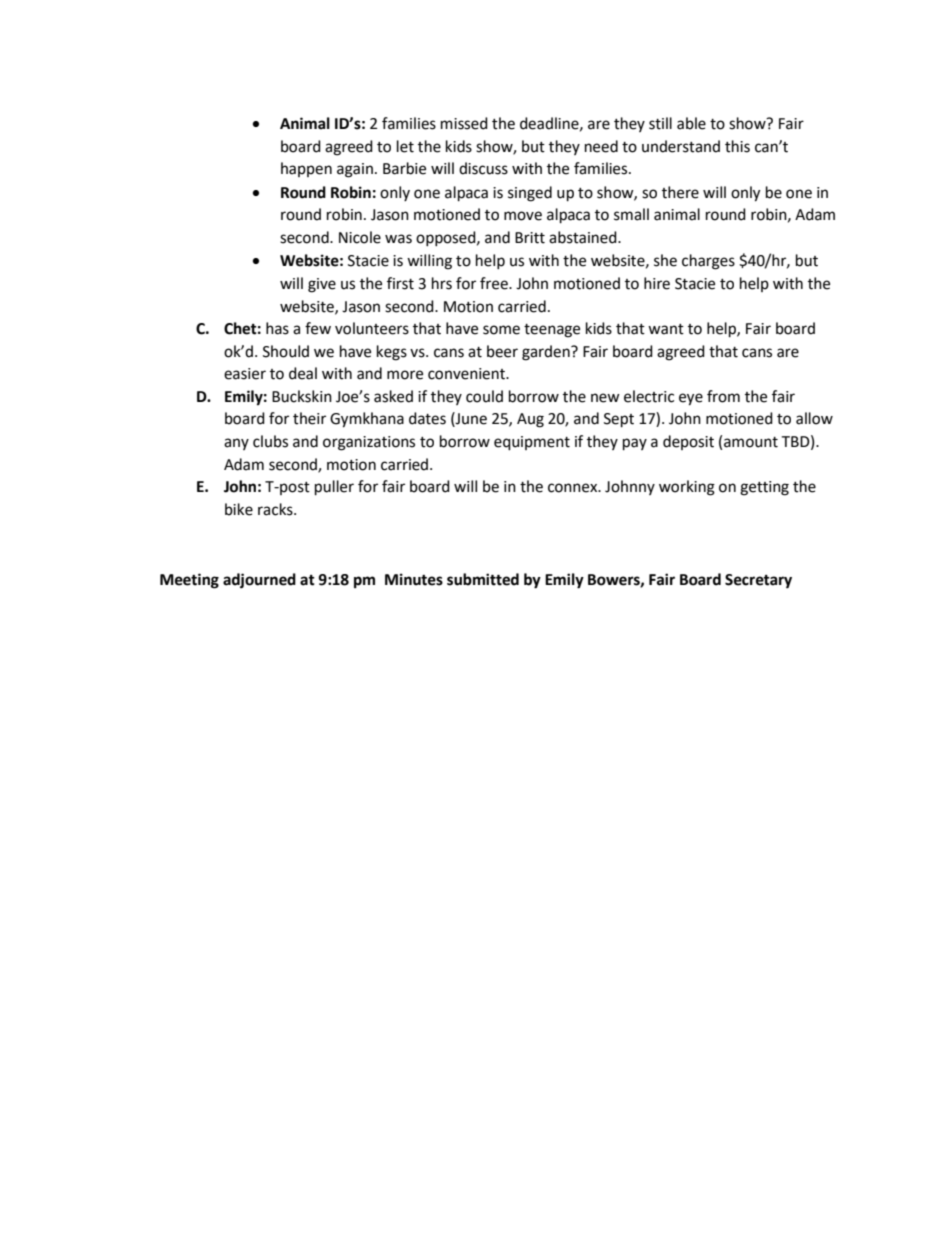  I want to click on this, so click(737, 146).
